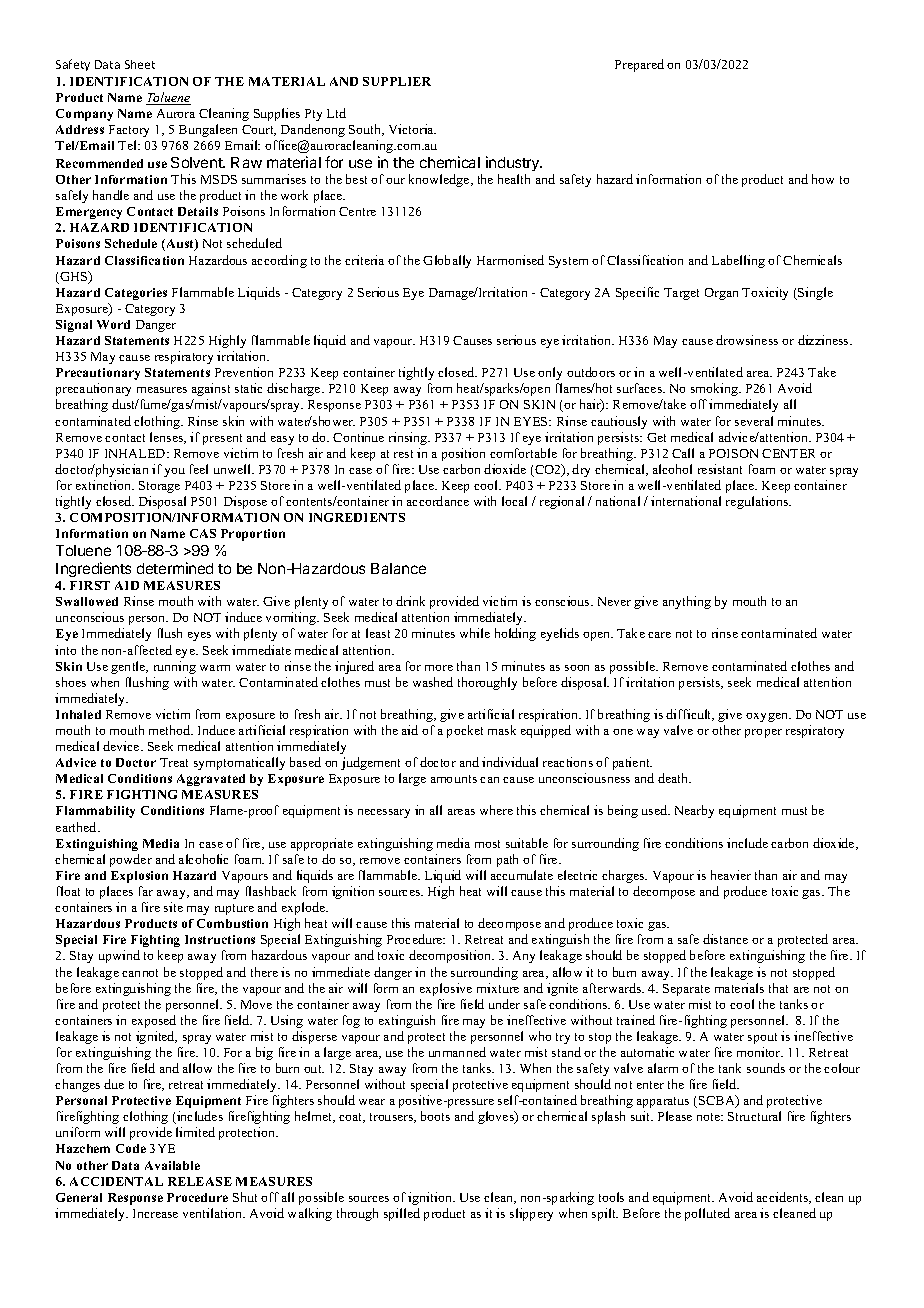 The height and width of the image is (1308, 924). I want to click on against, so click(211, 389).
